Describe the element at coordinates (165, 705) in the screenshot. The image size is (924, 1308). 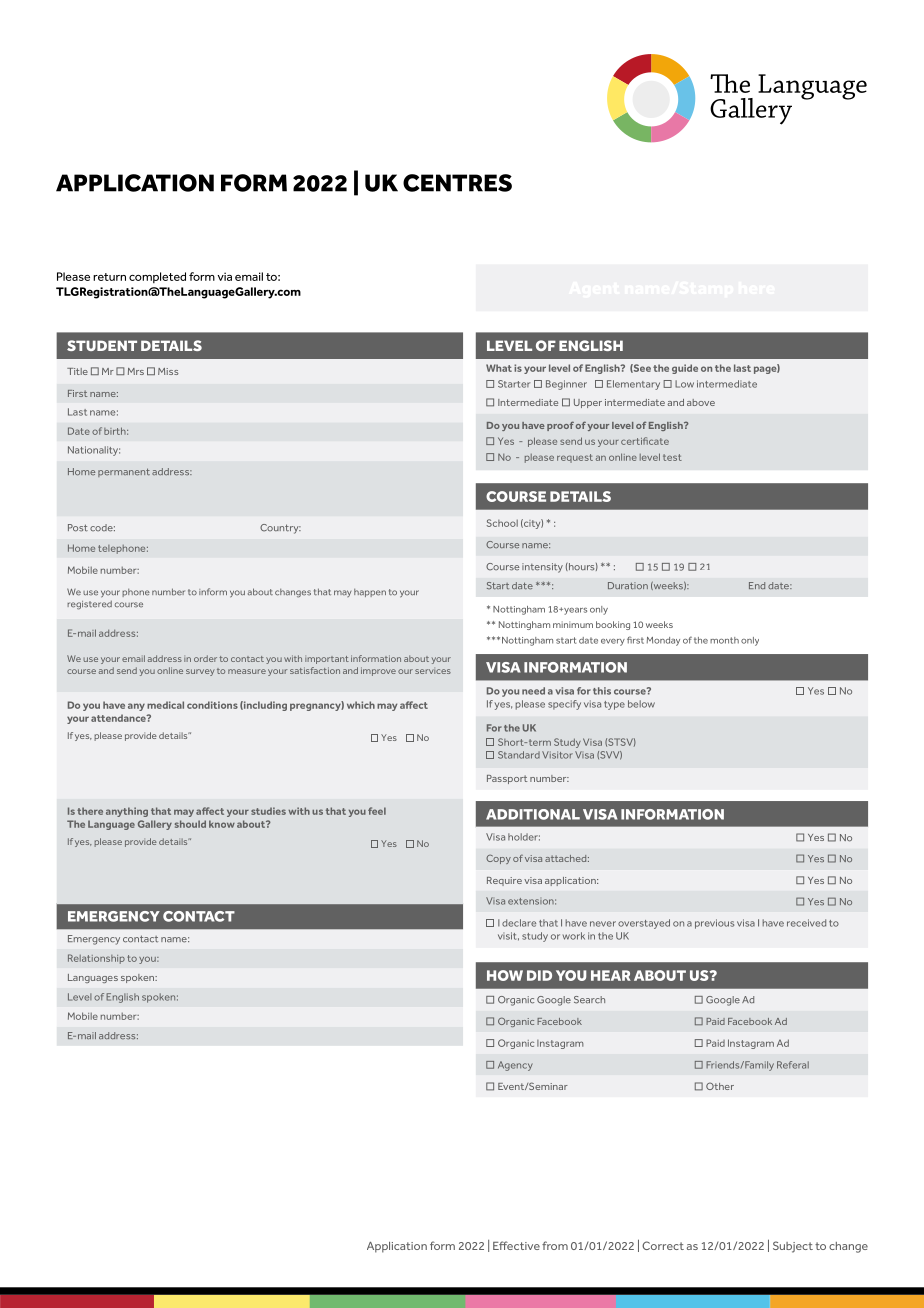
I see `medical` at that location.
